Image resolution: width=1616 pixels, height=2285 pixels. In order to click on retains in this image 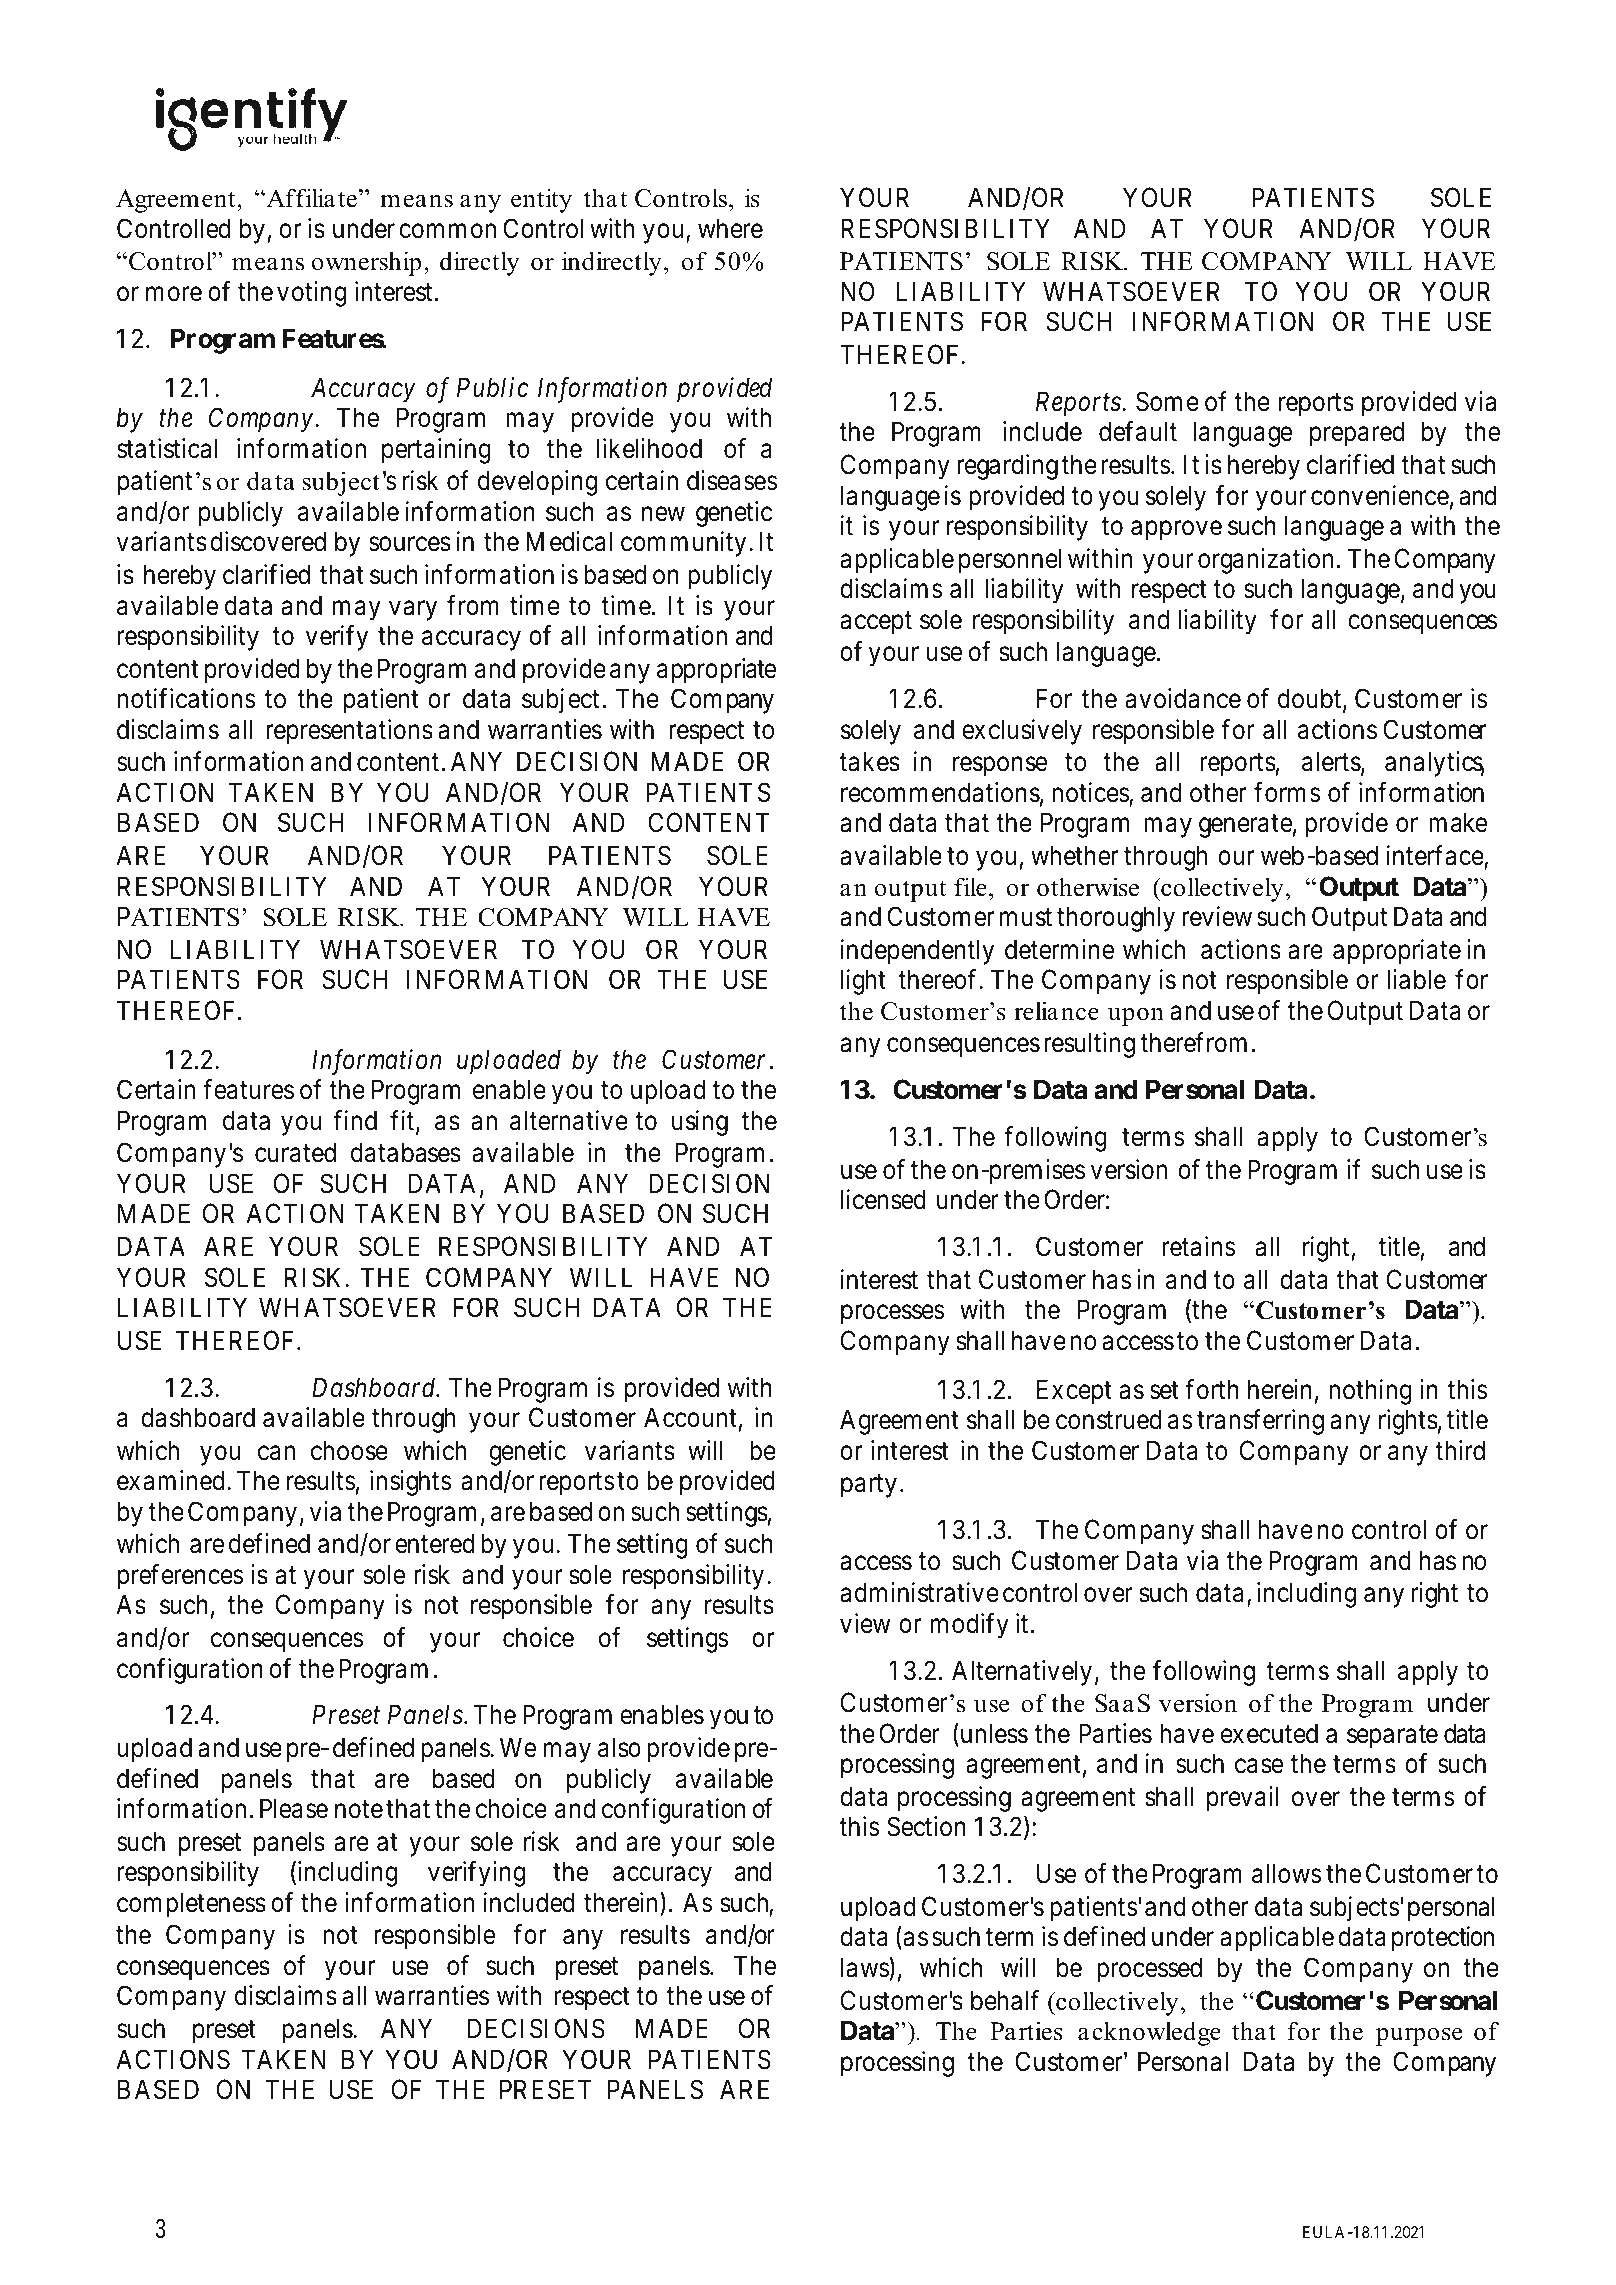, I will do `click(1199, 1246)`.
